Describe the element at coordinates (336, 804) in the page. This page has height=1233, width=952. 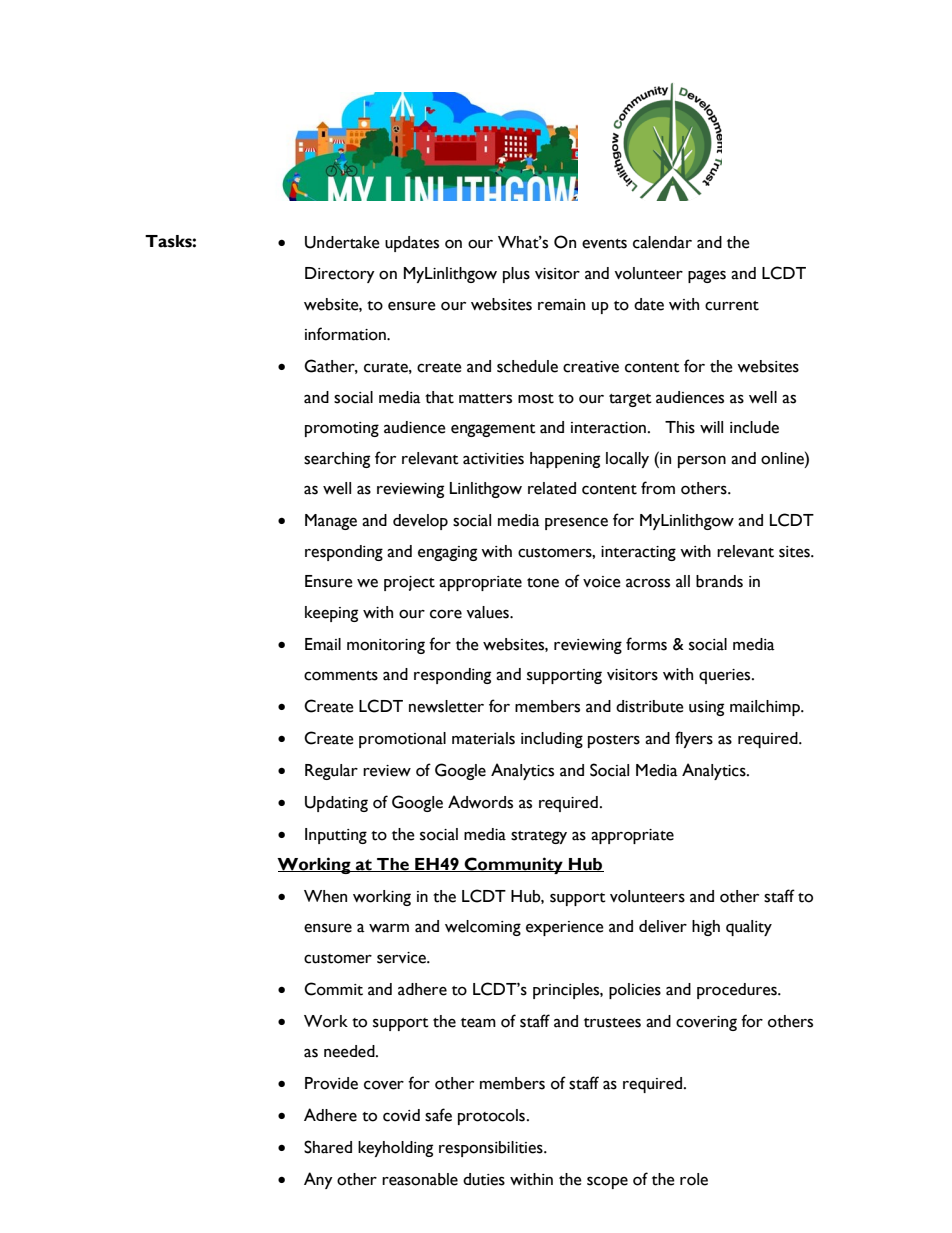
I see `Updating` at that location.
